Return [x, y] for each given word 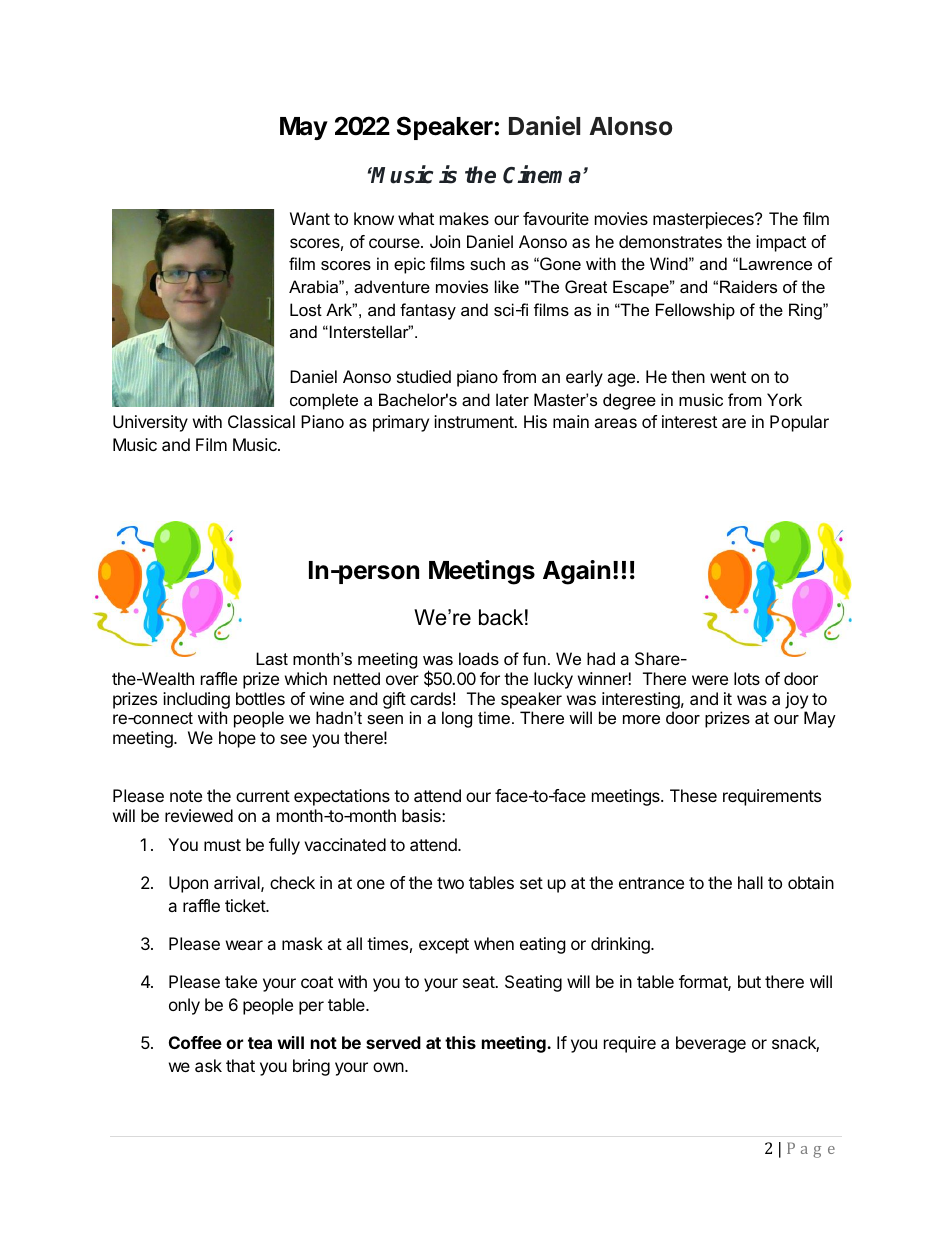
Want [310, 218]
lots [747, 678]
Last [272, 658]
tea [260, 1043]
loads [479, 658]
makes [464, 218]
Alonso [630, 126]
